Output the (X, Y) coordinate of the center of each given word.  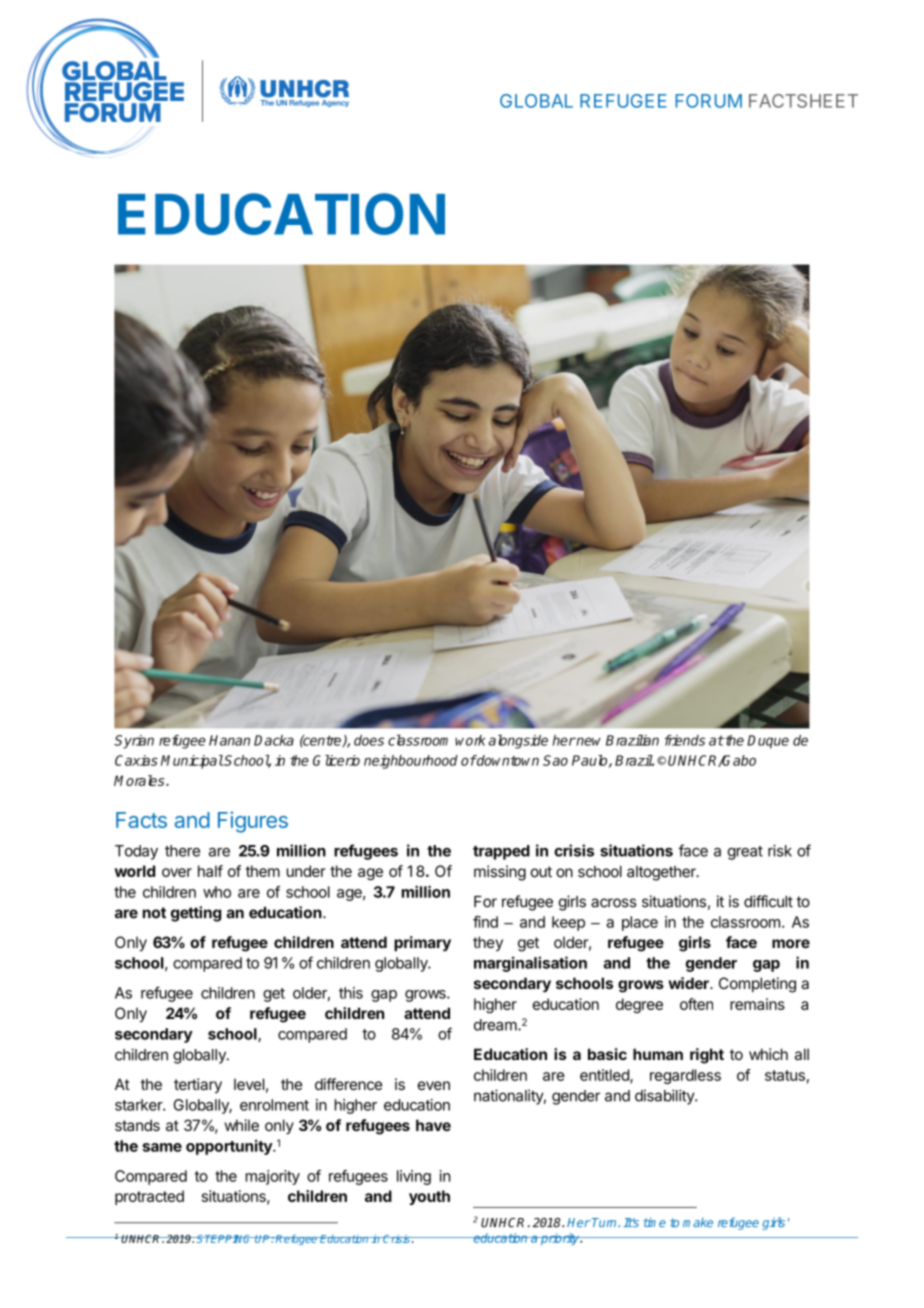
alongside (518, 742)
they (488, 943)
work (470, 740)
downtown (507, 760)
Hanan (229, 740)
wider (689, 983)
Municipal (192, 762)
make (698, 1222)
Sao (555, 760)
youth (429, 1197)
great (745, 853)
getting (196, 914)
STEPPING (224, 1239)
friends (685, 740)
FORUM (708, 101)
